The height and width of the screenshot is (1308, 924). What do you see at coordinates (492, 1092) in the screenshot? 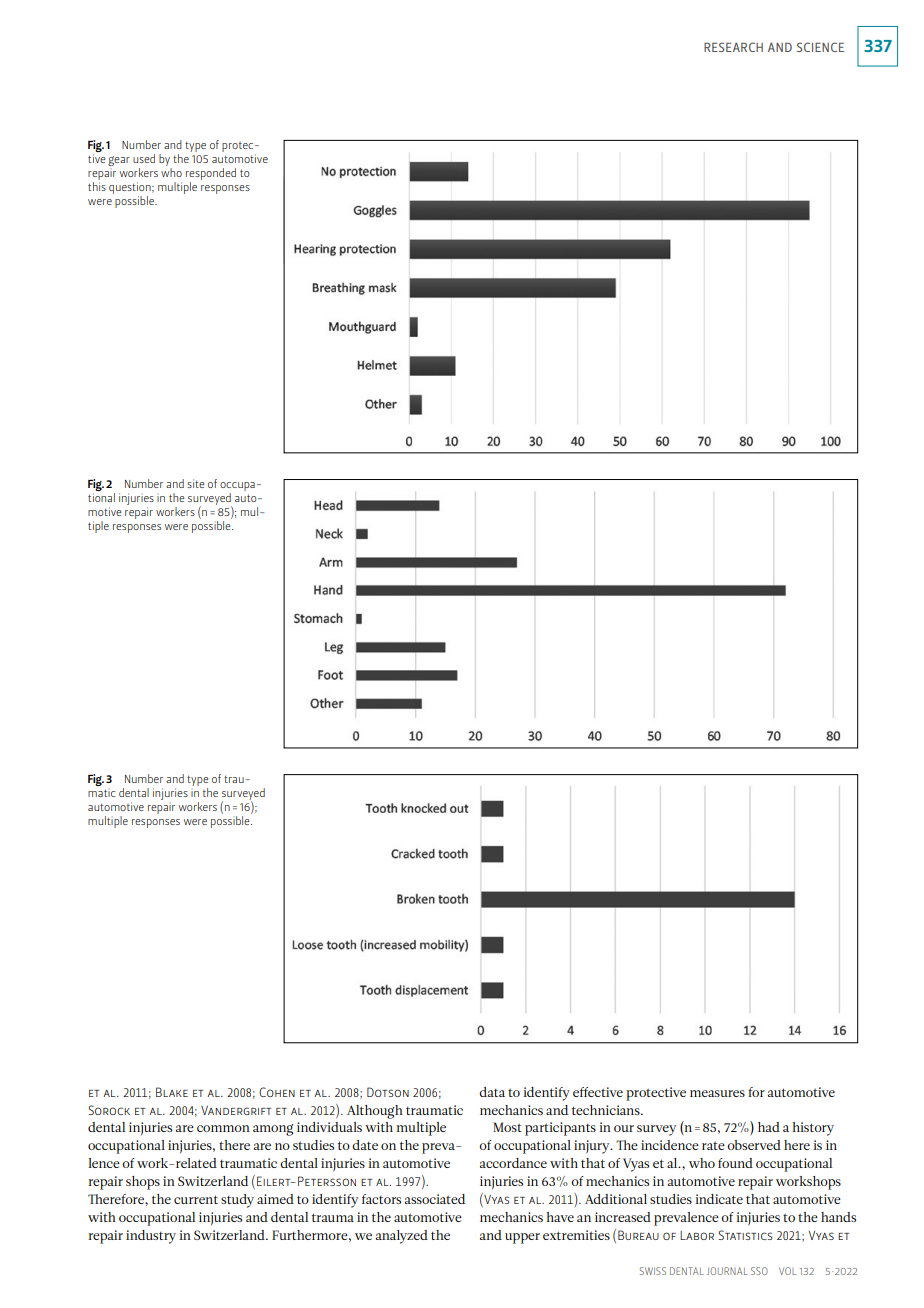
I see `data` at bounding box center [492, 1092].
